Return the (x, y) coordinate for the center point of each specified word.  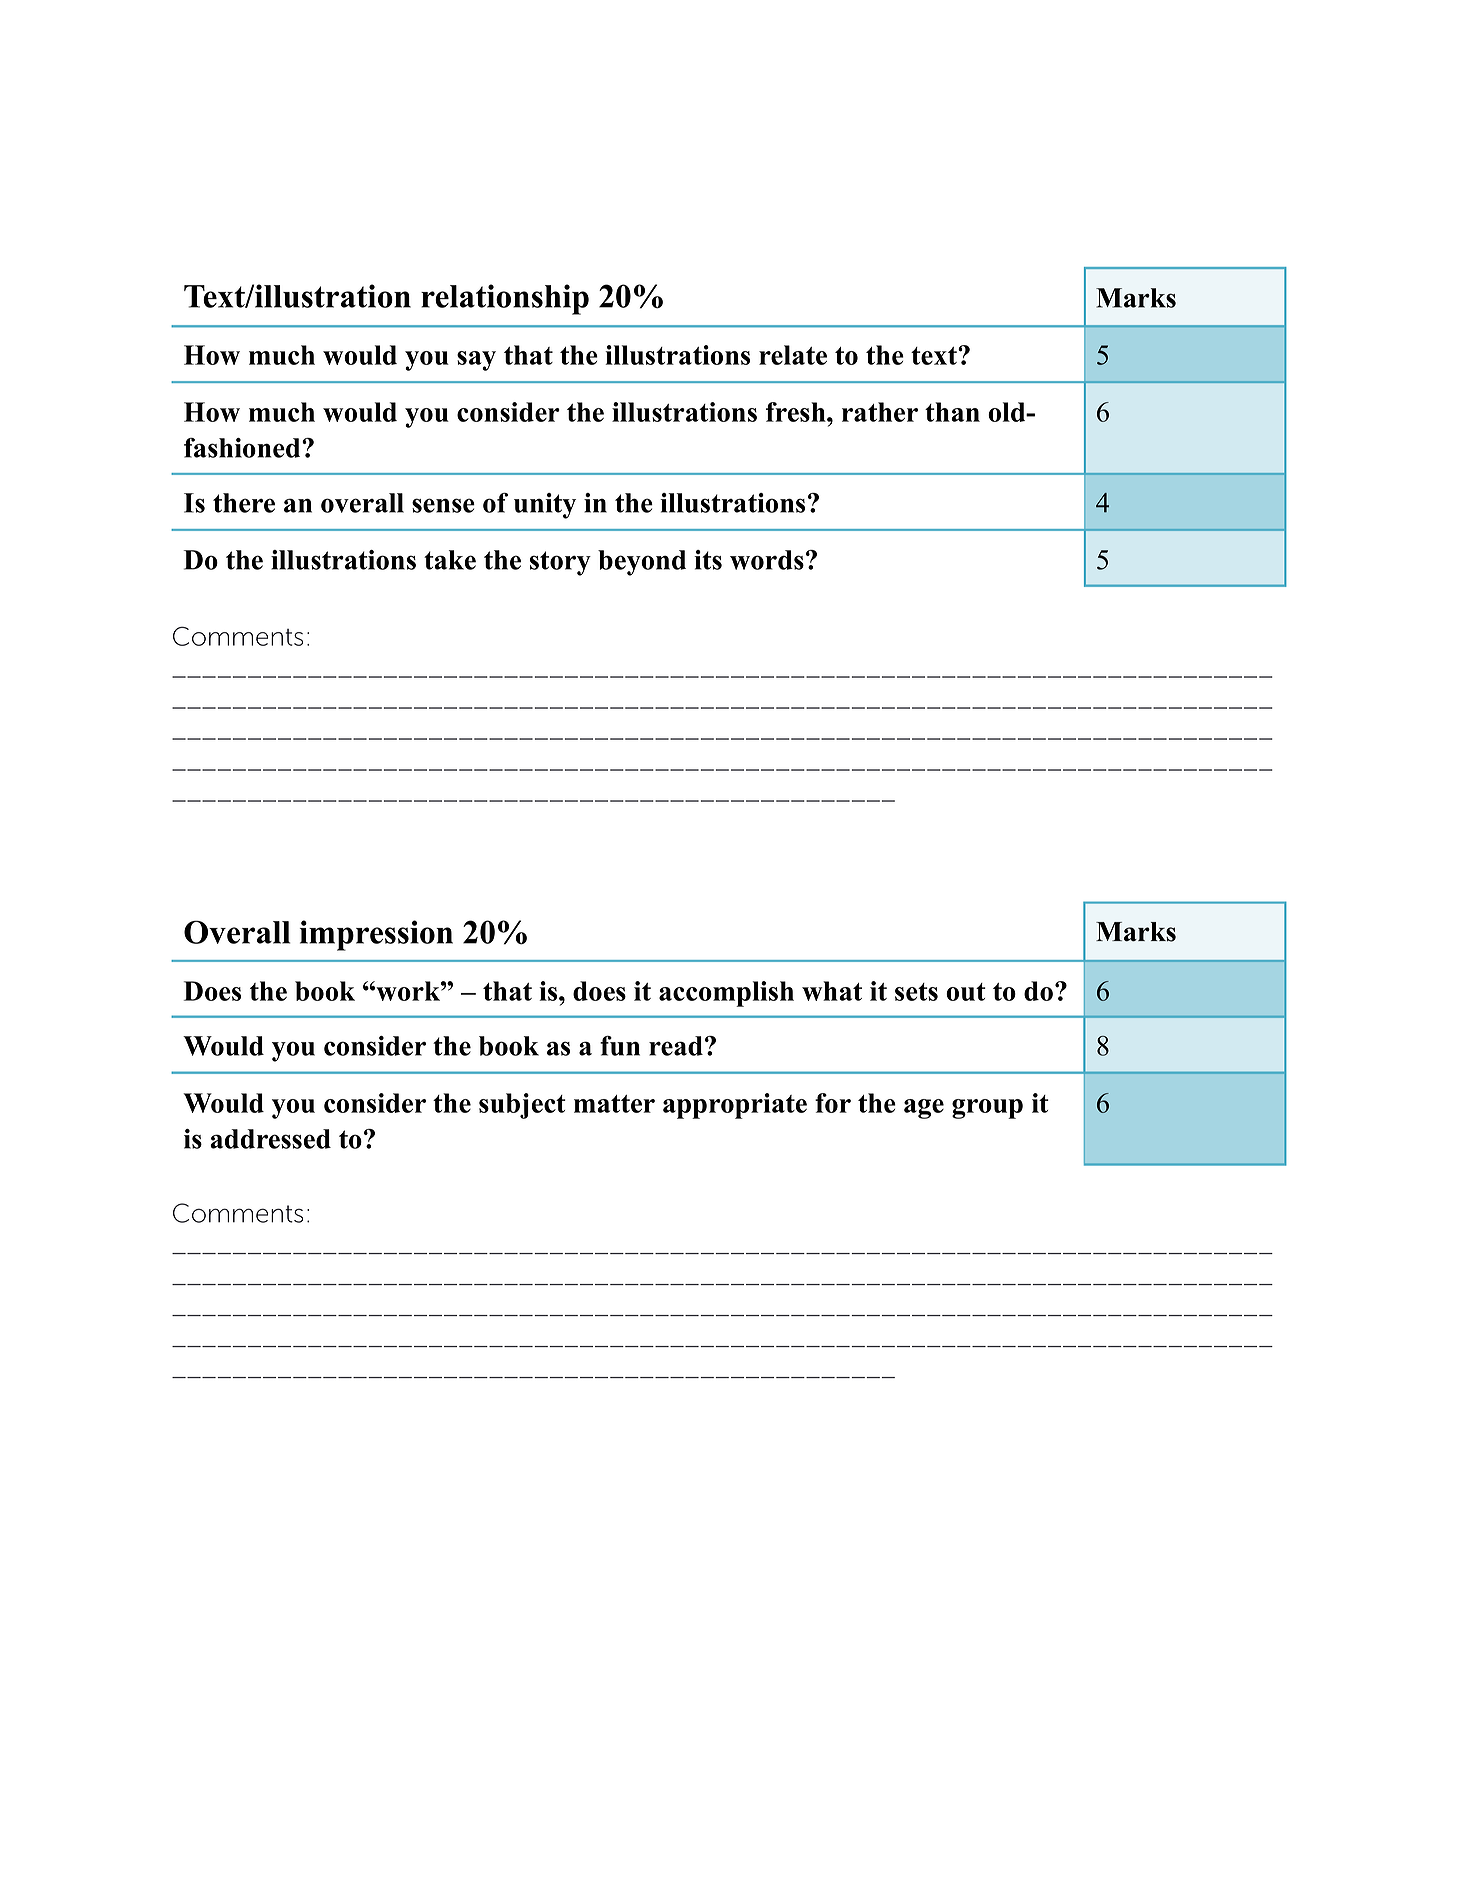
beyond (642, 563)
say (476, 361)
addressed (270, 1139)
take (450, 560)
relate (793, 355)
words (767, 560)
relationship (505, 299)
